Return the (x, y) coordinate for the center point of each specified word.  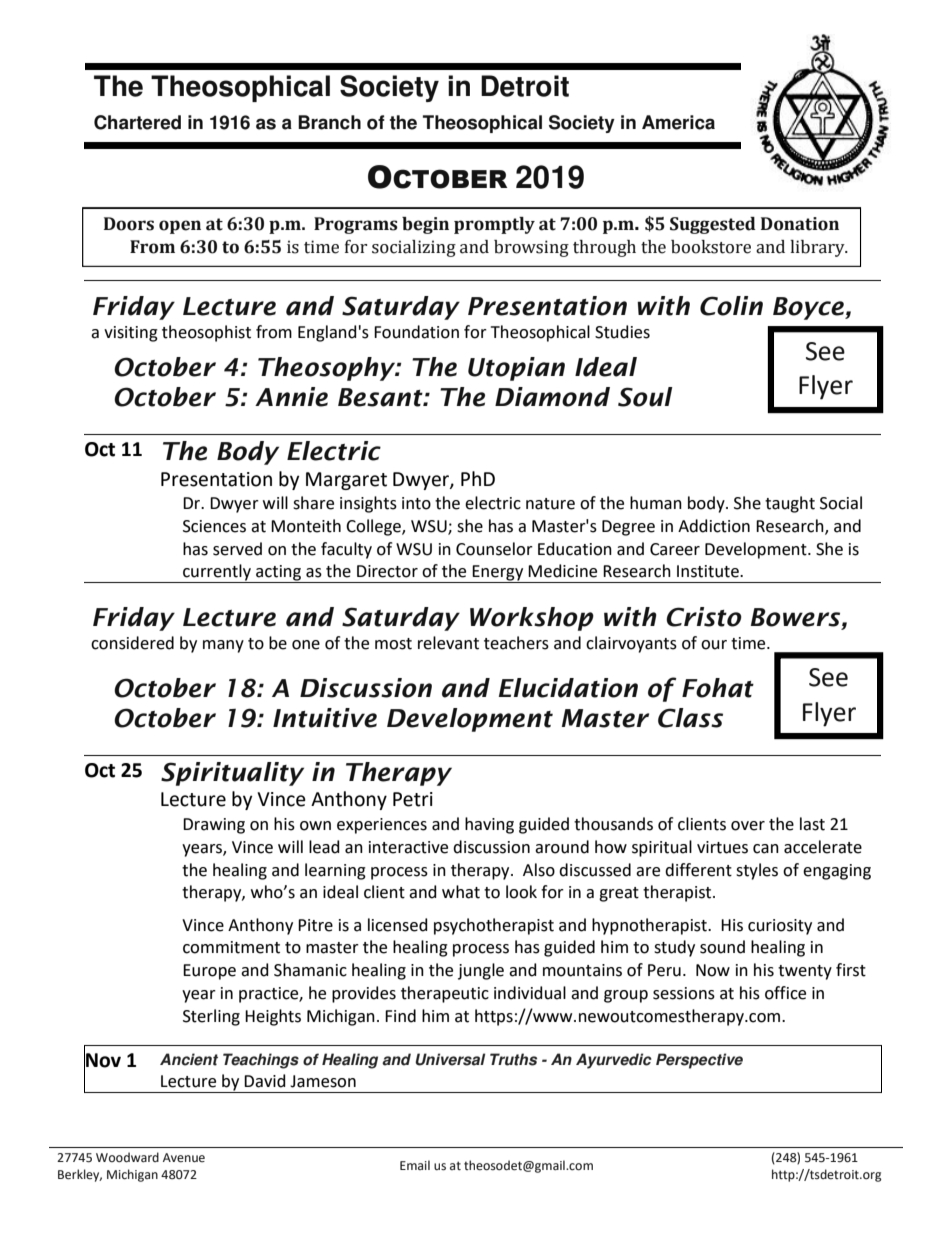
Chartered (137, 122)
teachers (516, 643)
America (678, 122)
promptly (494, 225)
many (223, 646)
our (714, 645)
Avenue (184, 1158)
